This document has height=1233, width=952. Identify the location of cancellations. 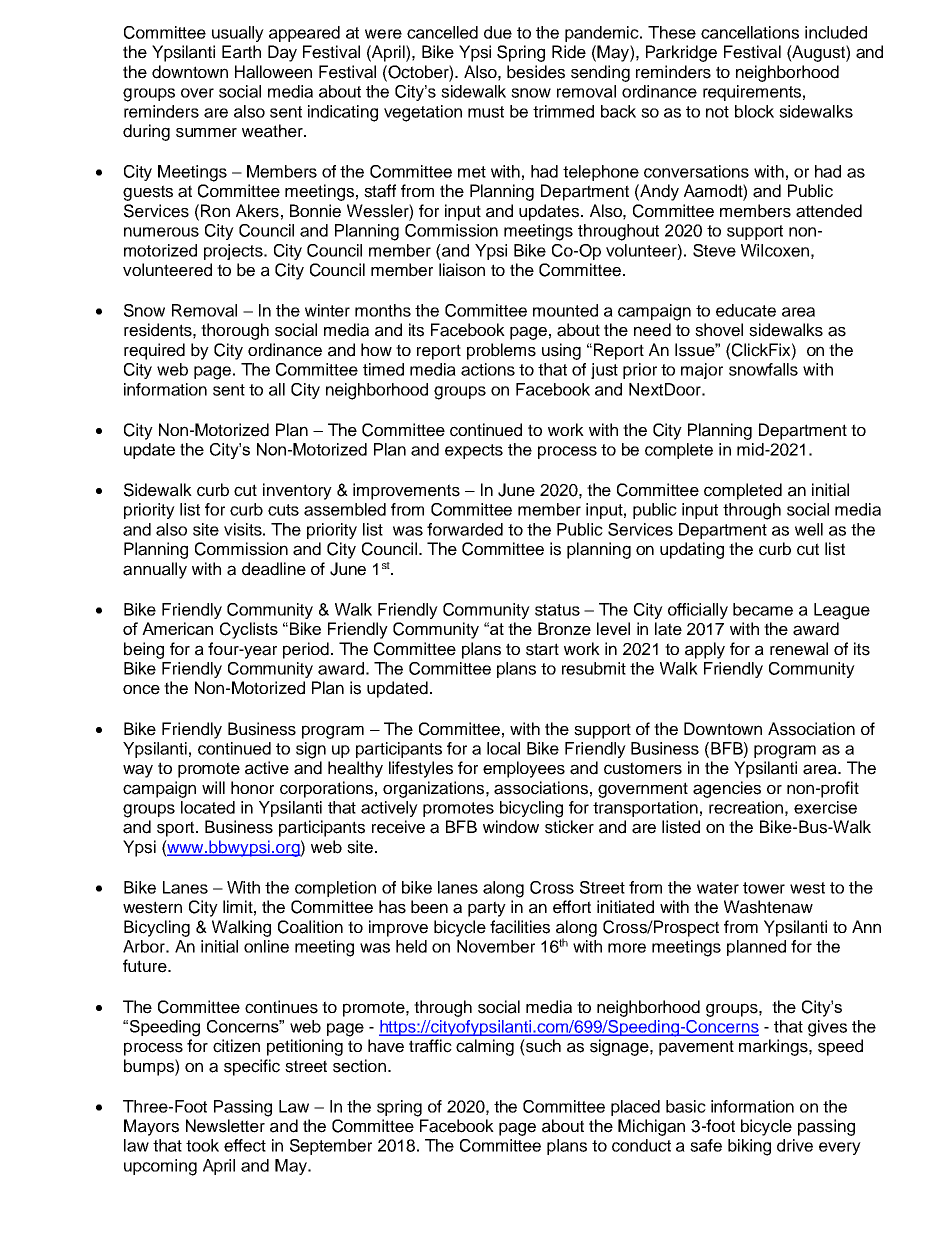
(750, 32).
